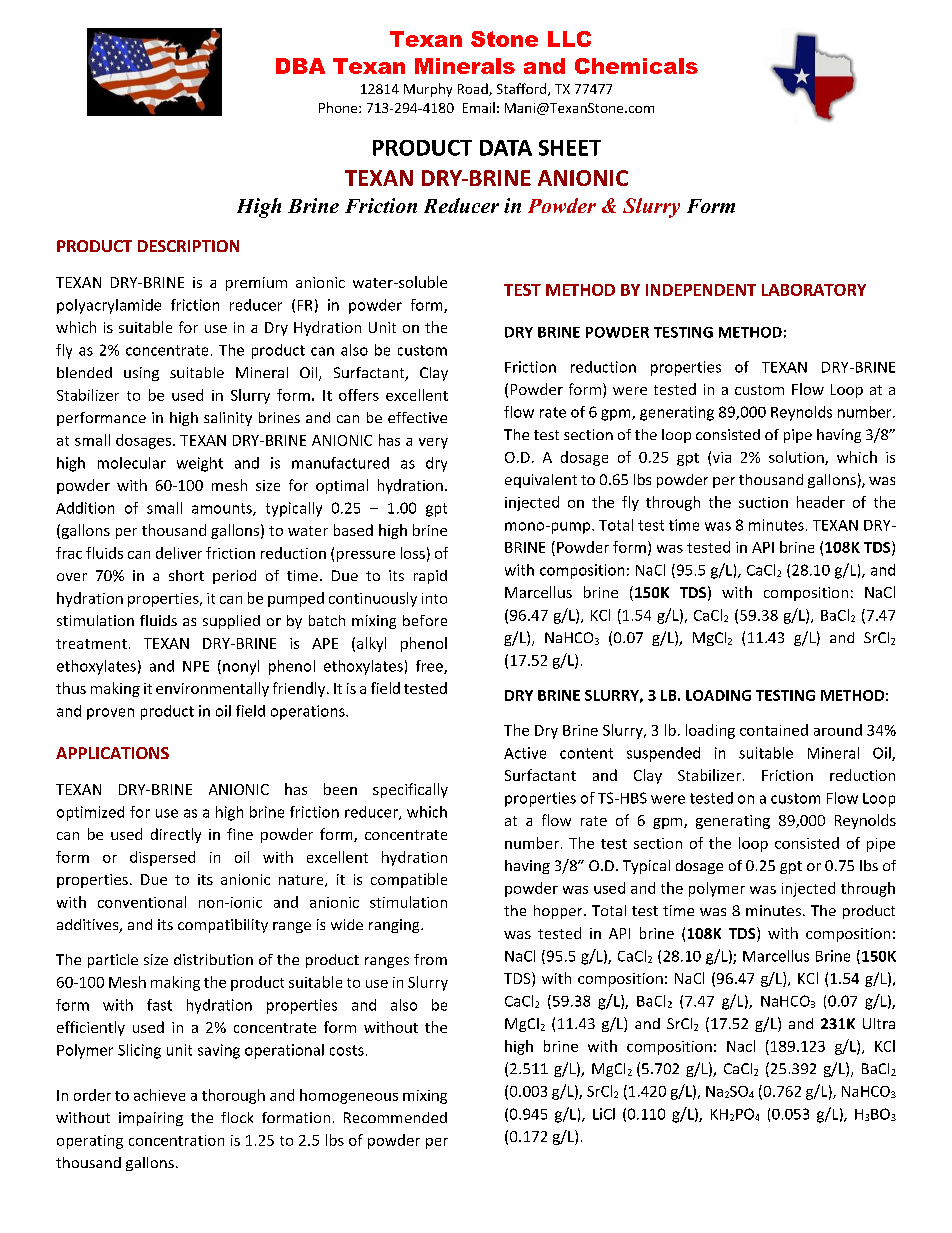 The image size is (952, 1233). What do you see at coordinates (474, 89) in the screenshot?
I see `Road` at bounding box center [474, 89].
